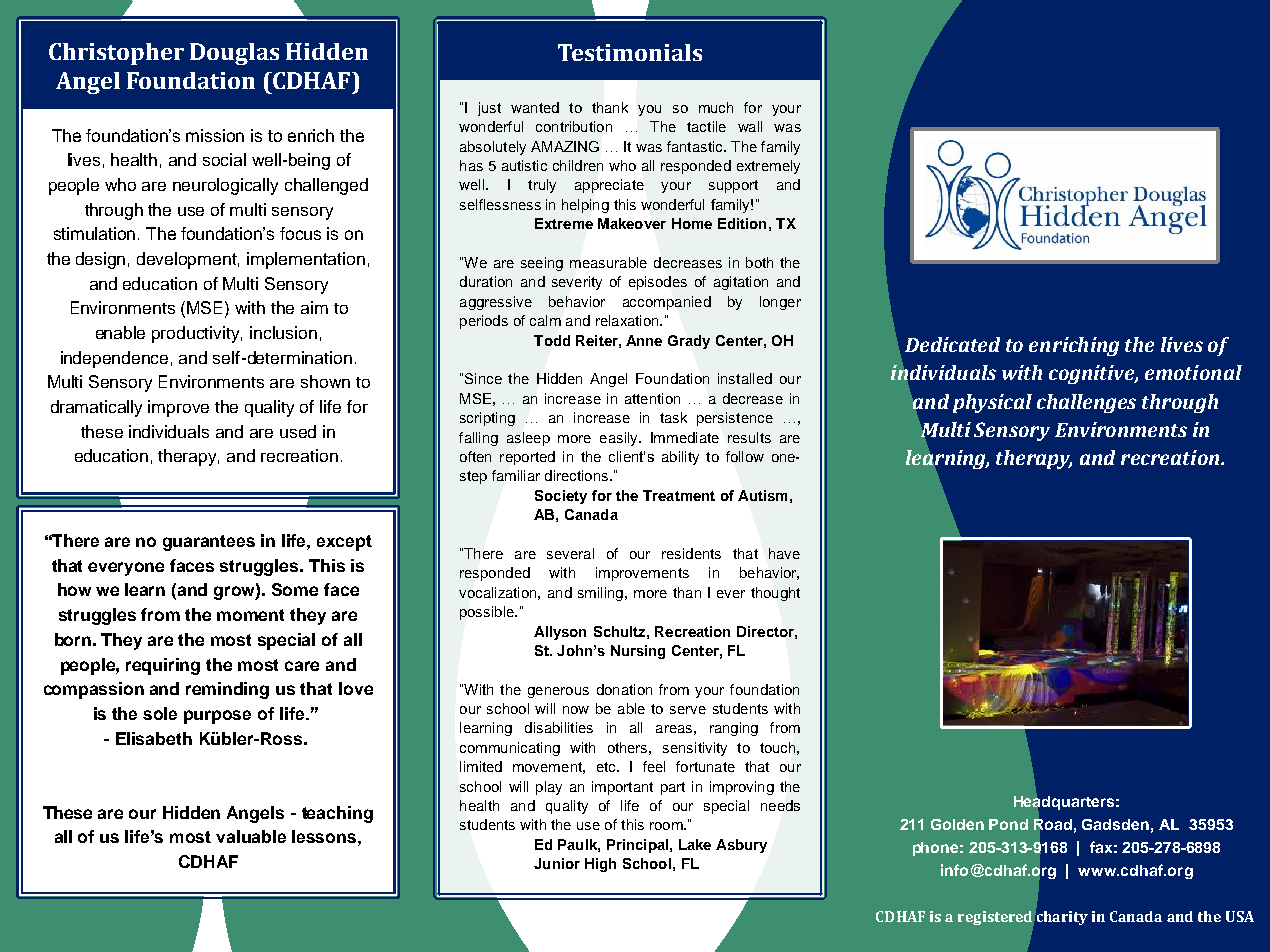 This screenshot has width=1270, height=952. Describe the element at coordinates (750, 126) in the screenshot. I see `wall` at that location.
